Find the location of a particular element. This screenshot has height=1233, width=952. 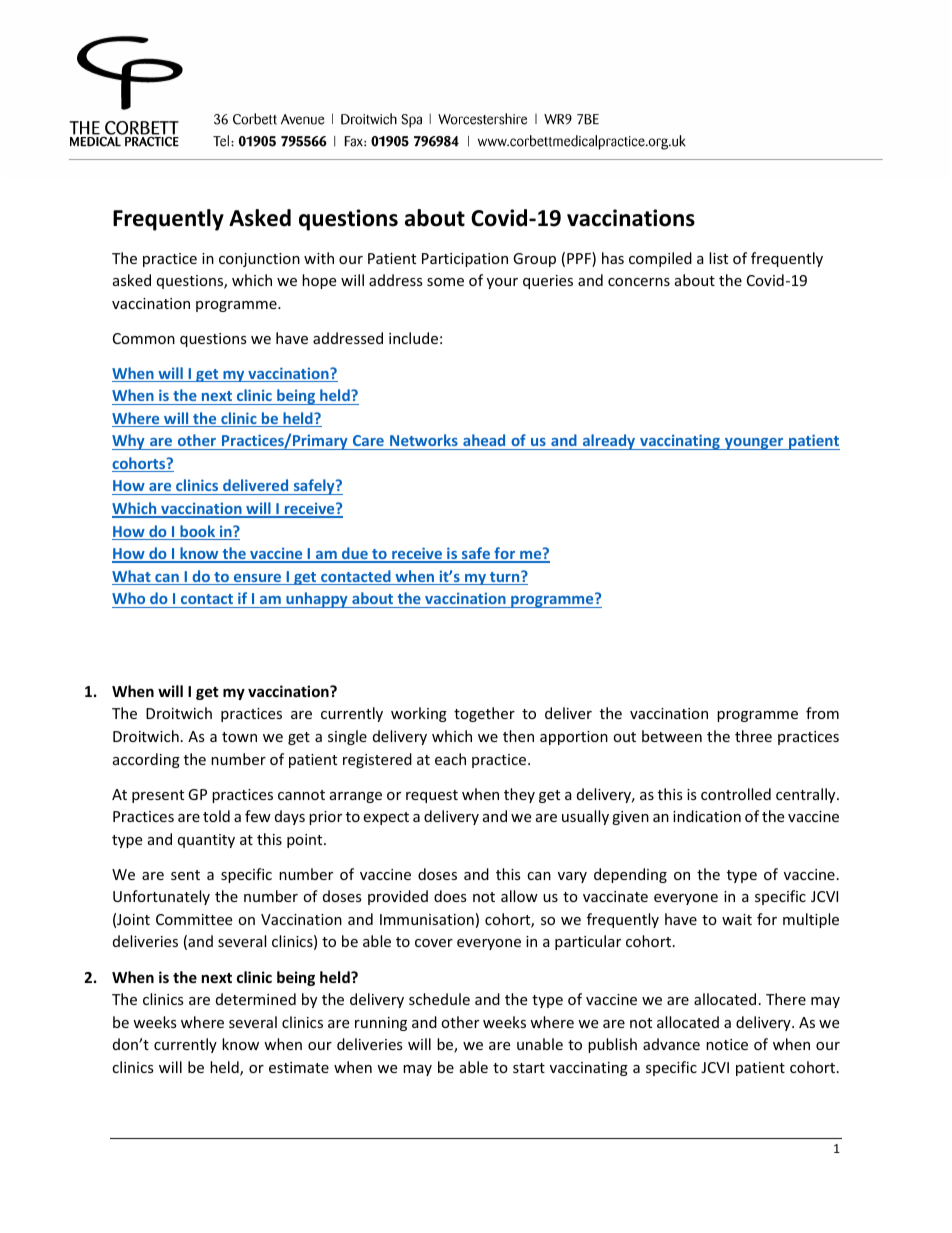

together is located at coordinates (484, 714).
